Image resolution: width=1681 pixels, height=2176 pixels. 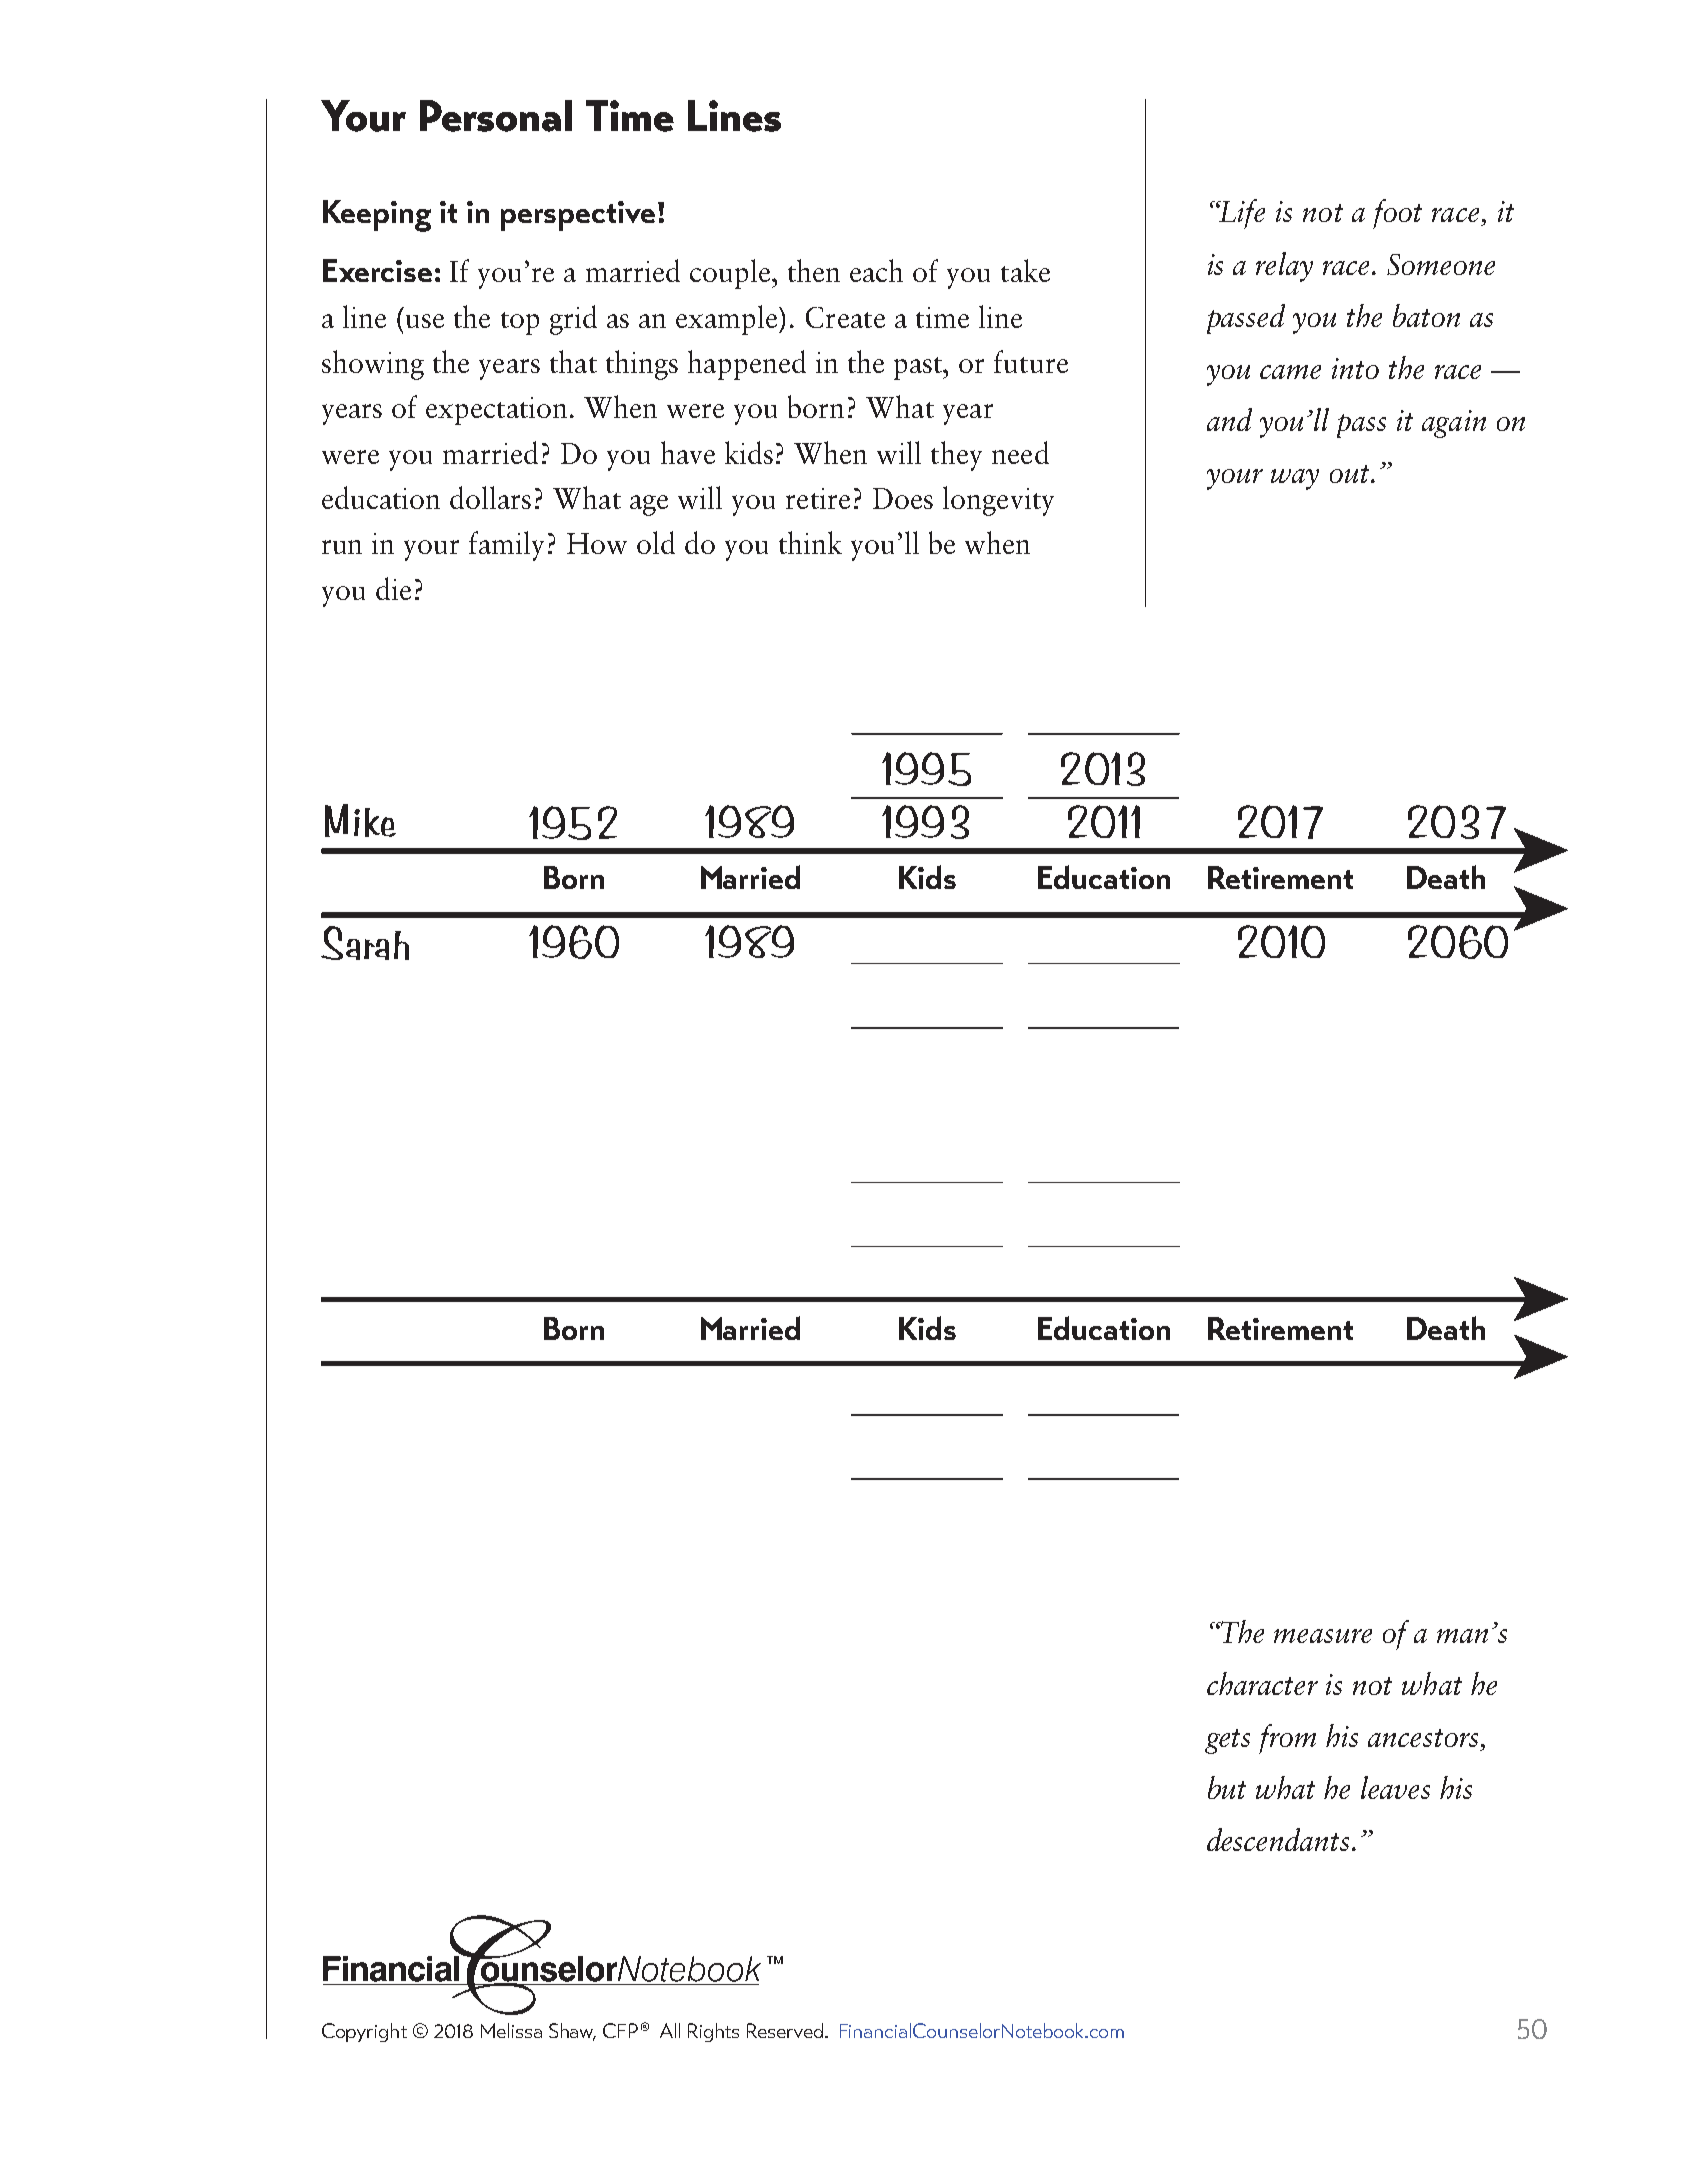 What do you see at coordinates (496, 116) in the screenshot?
I see `Personal` at bounding box center [496, 116].
